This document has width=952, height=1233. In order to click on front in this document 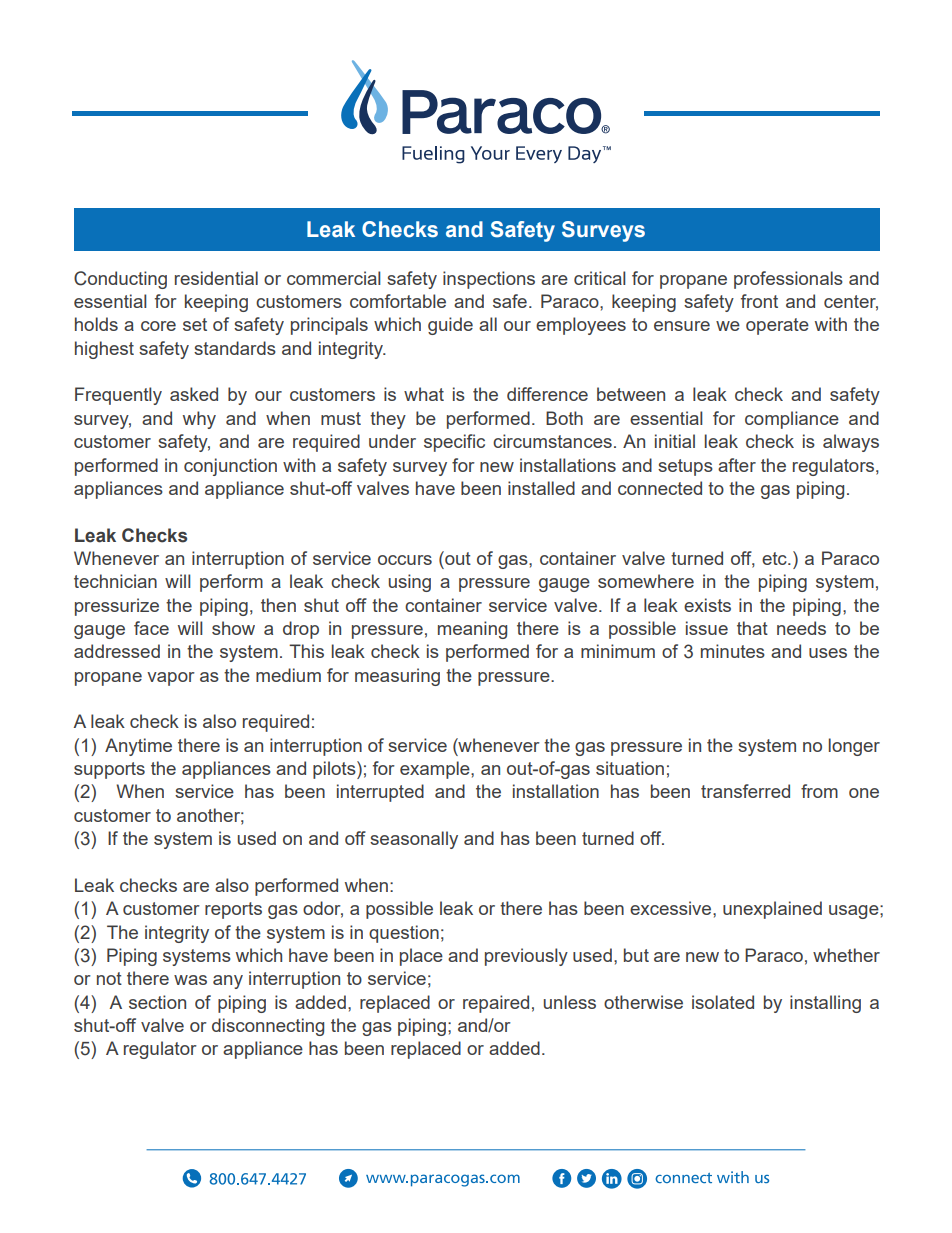, I will do `click(759, 301)`.
